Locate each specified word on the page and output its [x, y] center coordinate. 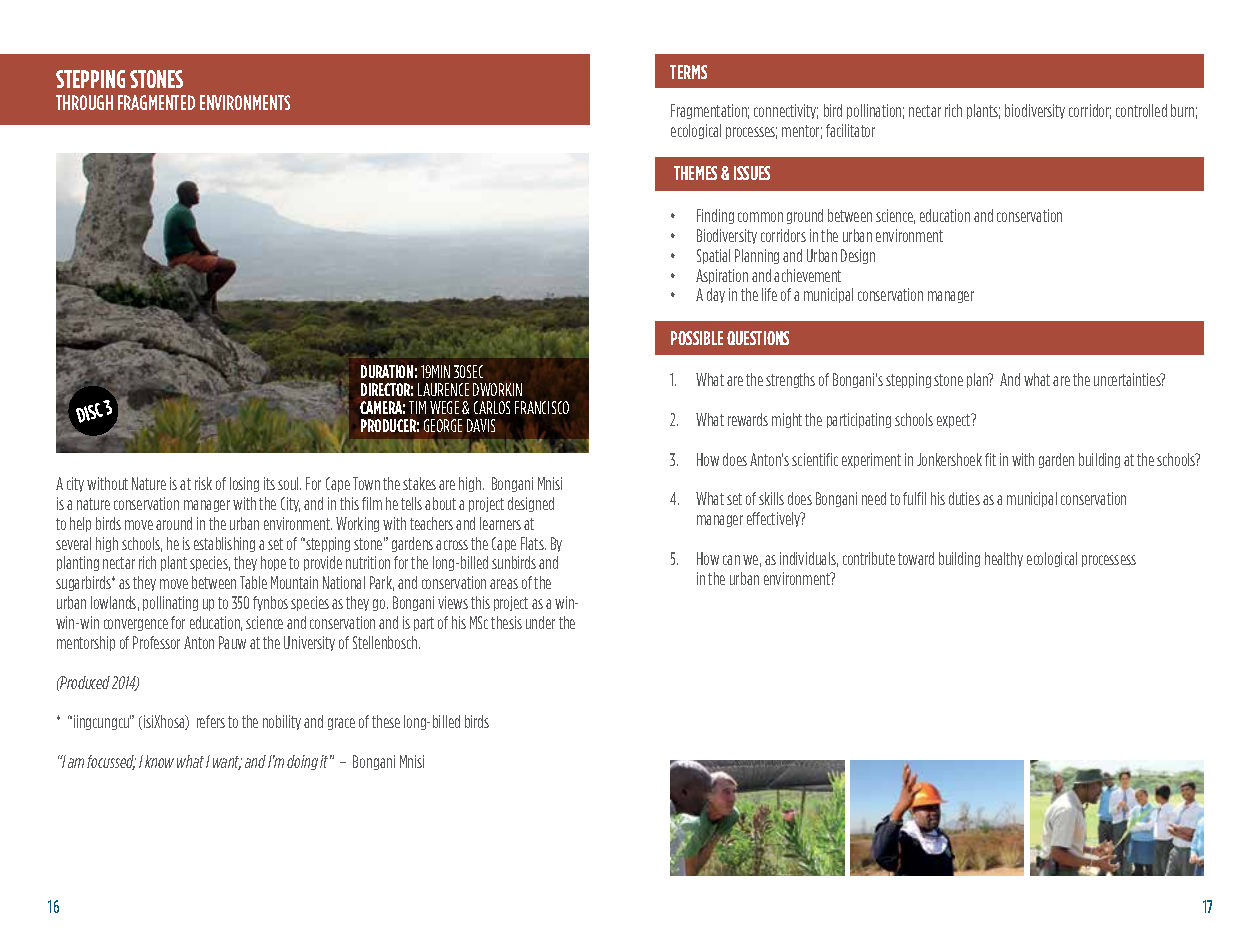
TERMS [688, 72]
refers [211, 721]
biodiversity [1035, 111]
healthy [1004, 559]
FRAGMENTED [156, 102]
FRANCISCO [542, 407]
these [386, 721]
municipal [1032, 499]
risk [203, 483]
